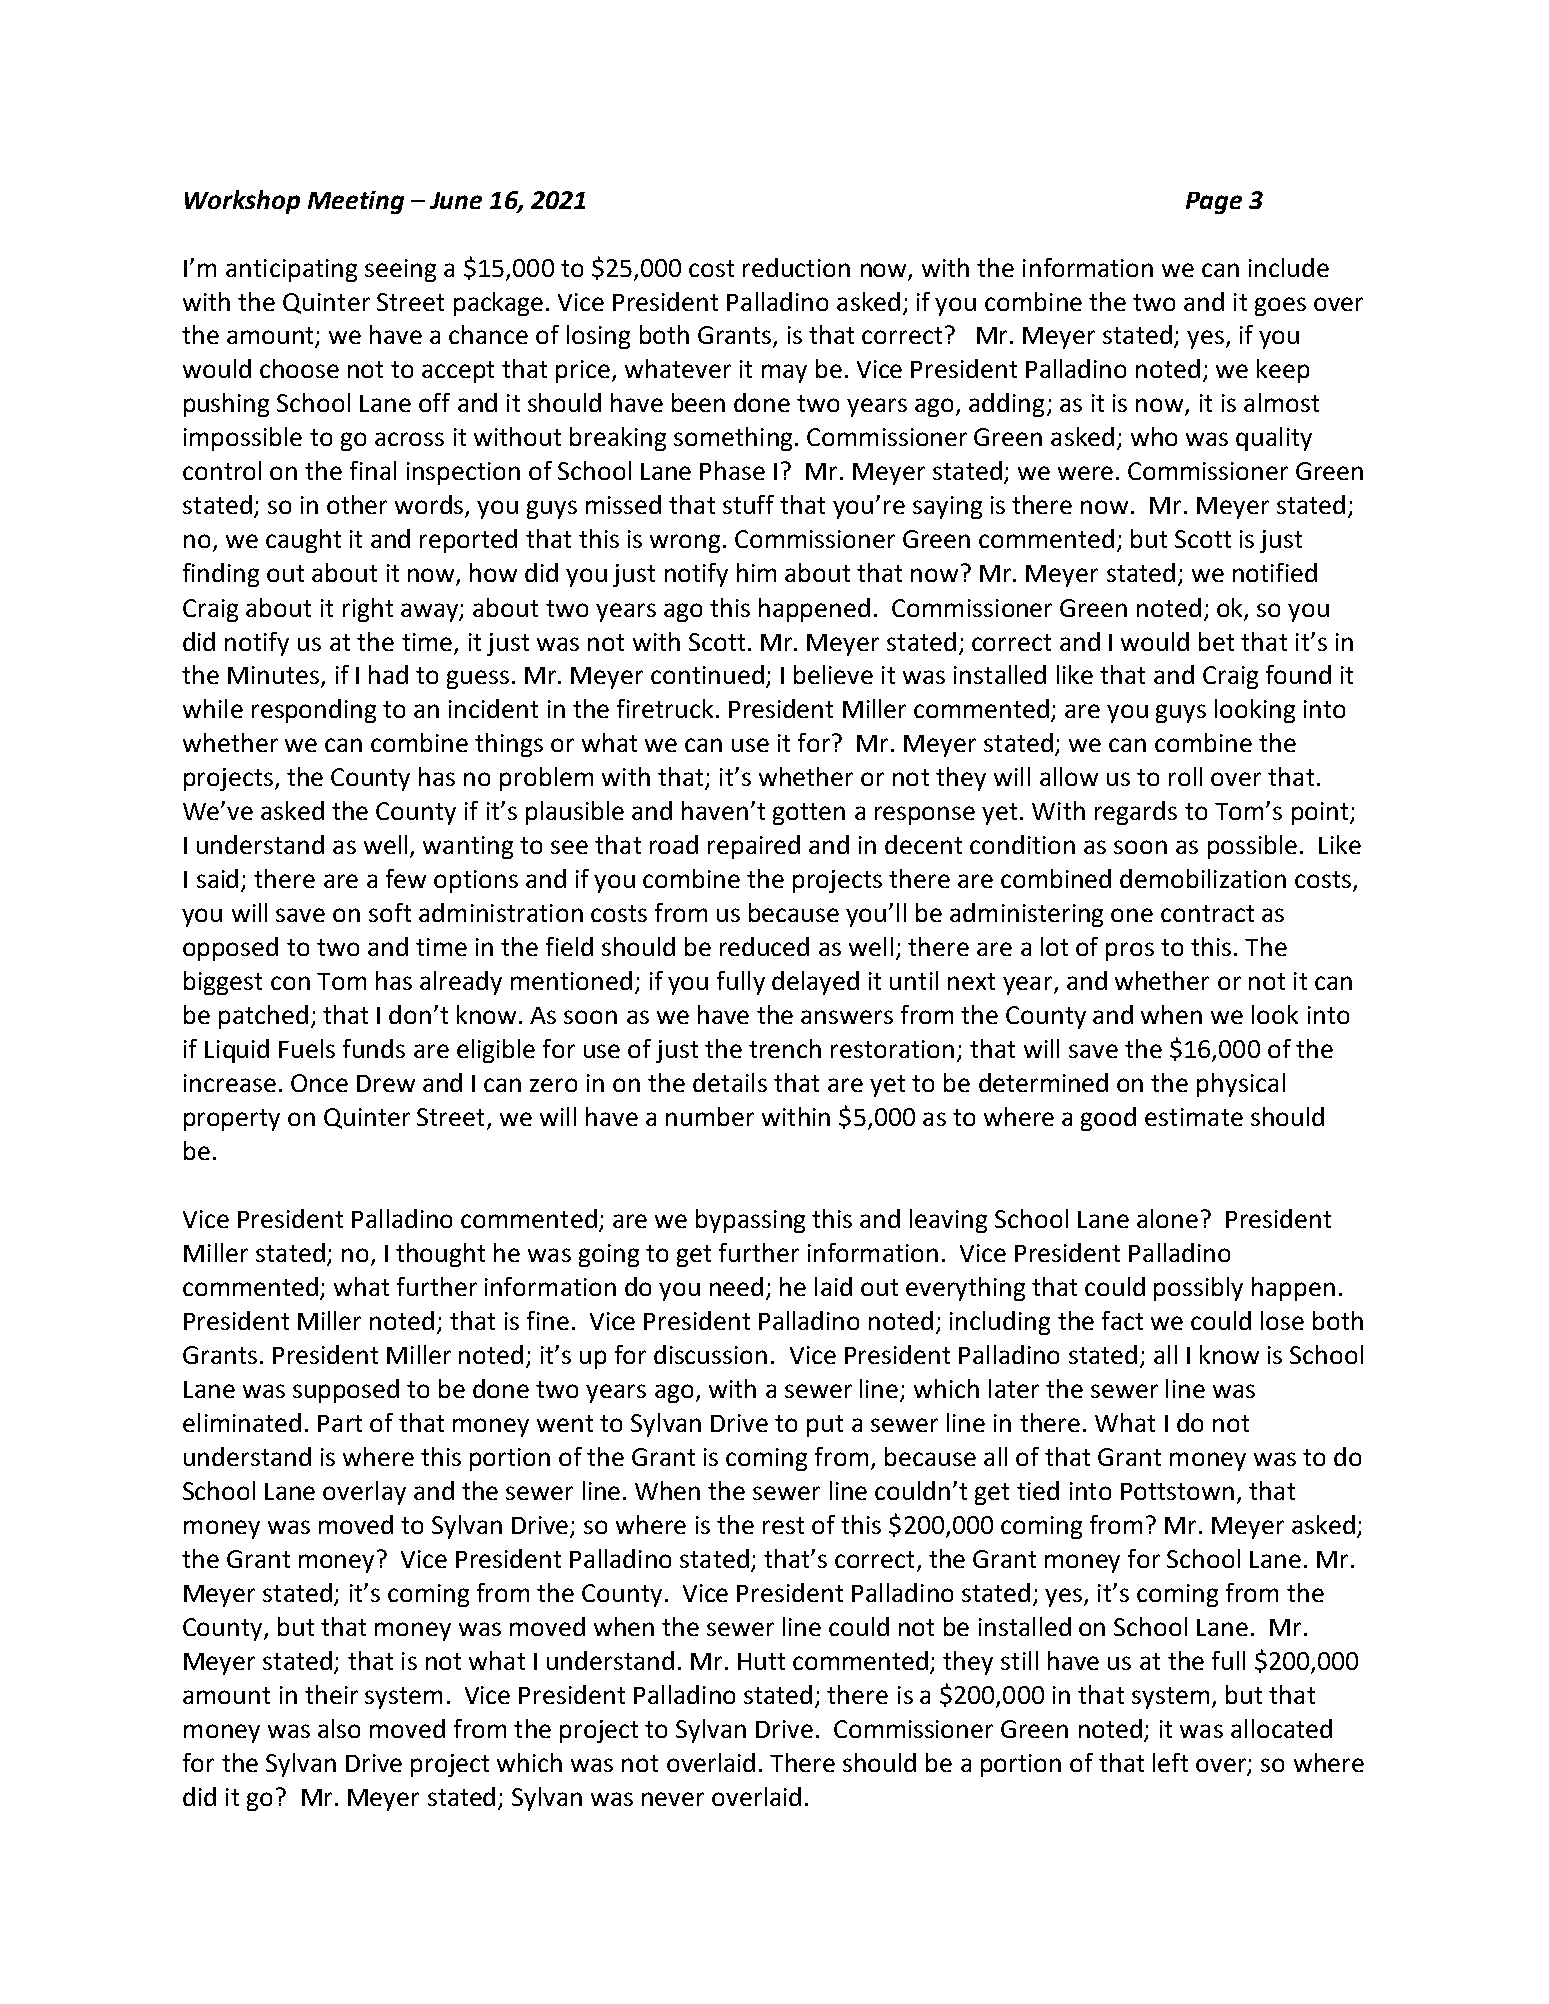 The image size is (1549, 2004). I want to click on Page, so click(1214, 203).
